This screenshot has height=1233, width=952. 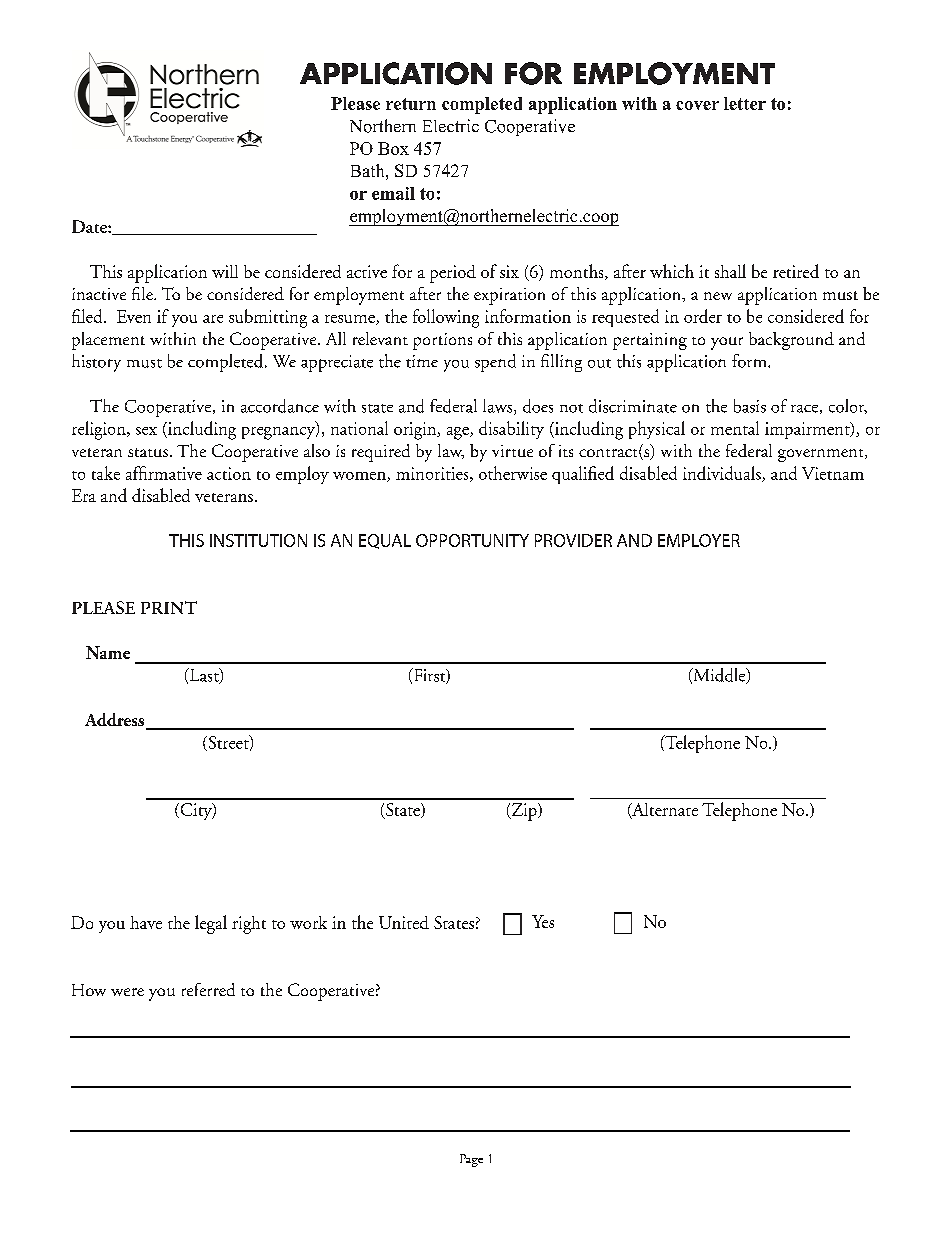 What do you see at coordinates (208, 989) in the screenshot?
I see `referred` at bounding box center [208, 989].
